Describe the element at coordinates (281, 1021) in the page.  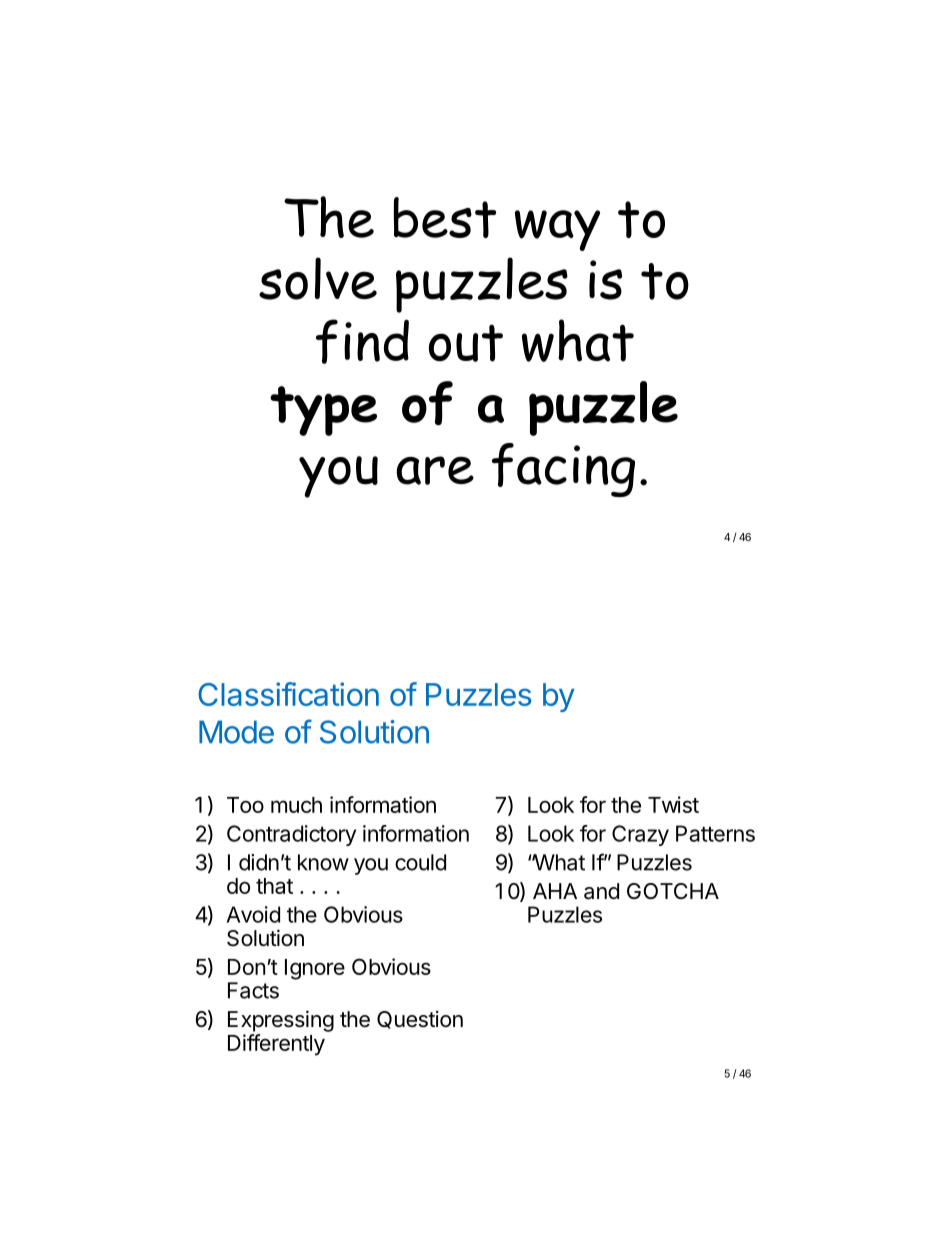
I see `Expressing` at that location.
